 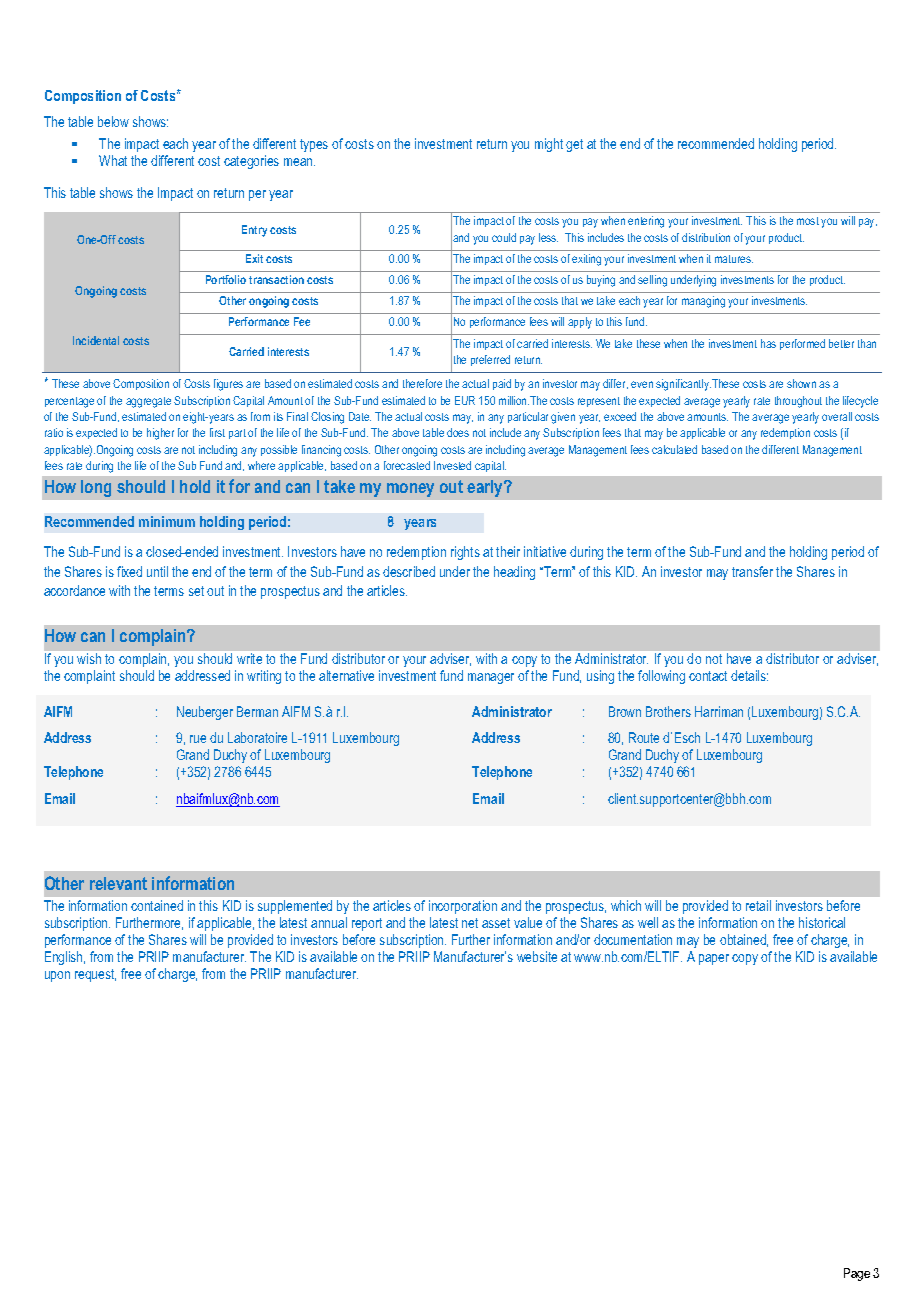 What do you see at coordinates (470, 923) in the screenshot?
I see `net` at bounding box center [470, 923].
